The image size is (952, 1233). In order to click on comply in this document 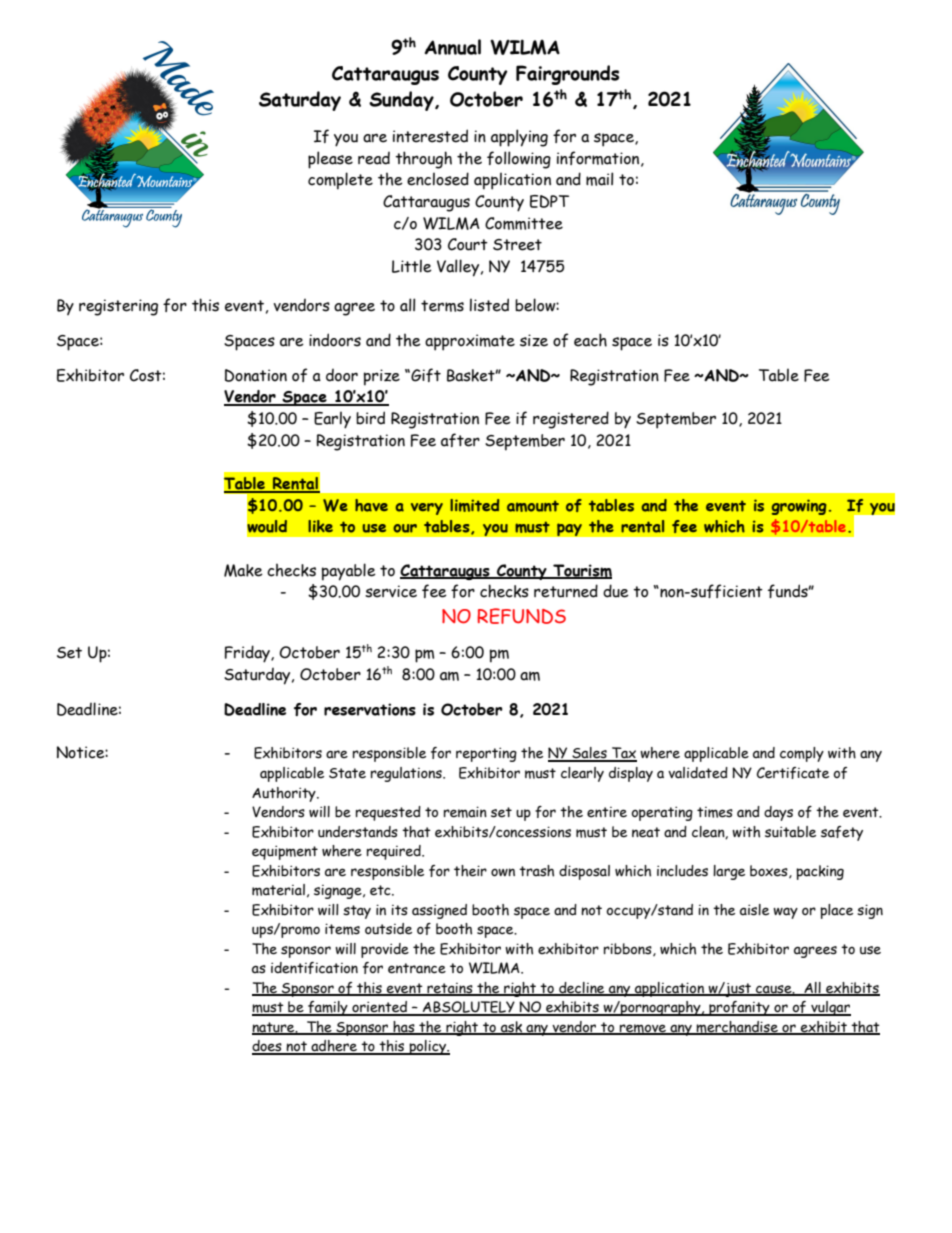, I will do `click(802, 754)`.
